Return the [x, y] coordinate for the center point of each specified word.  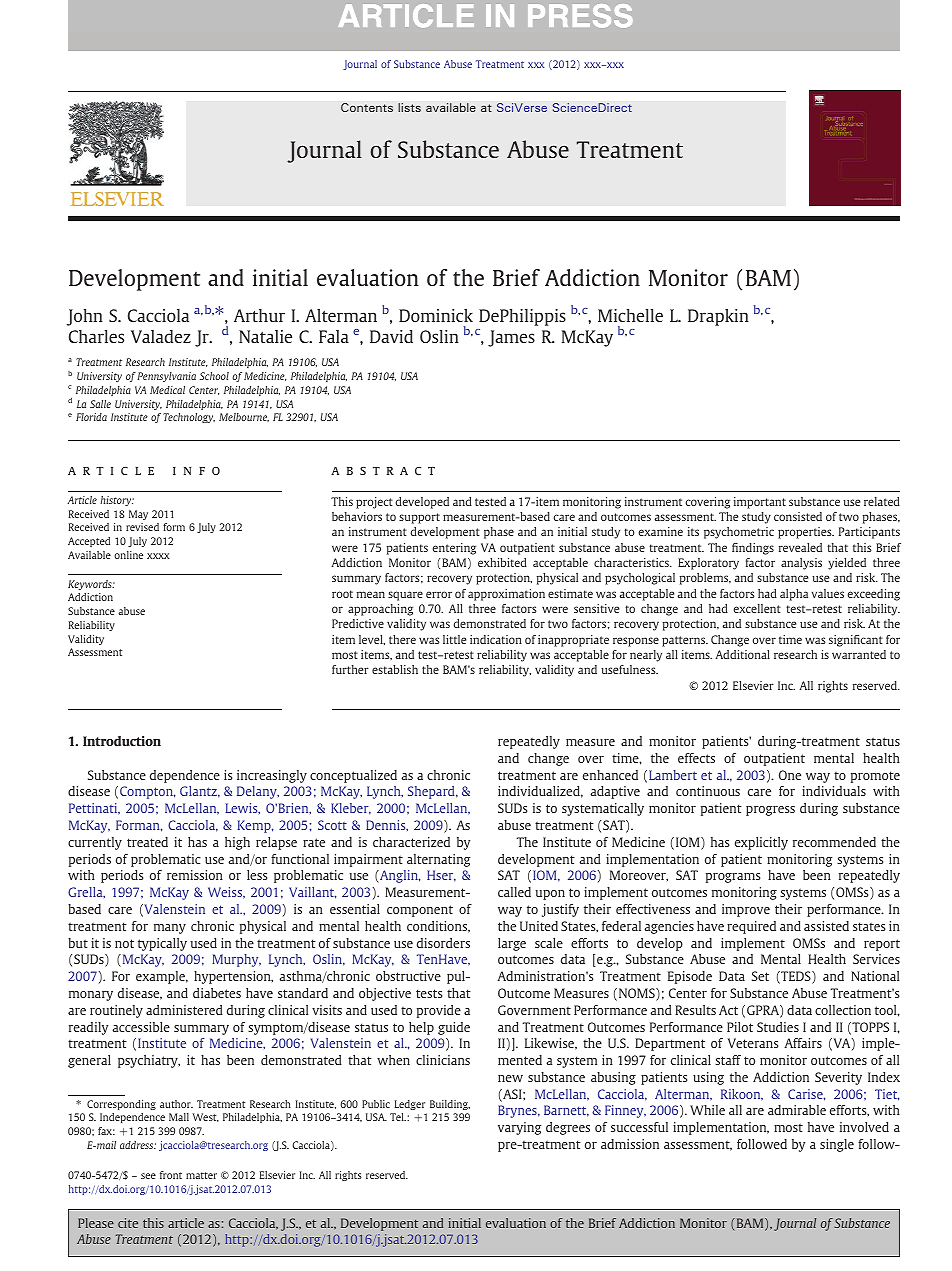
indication [496, 639]
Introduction [122, 741]
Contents [367, 107]
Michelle [630, 315]
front [171, 1175]
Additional [743, 654]
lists [409, 107]
